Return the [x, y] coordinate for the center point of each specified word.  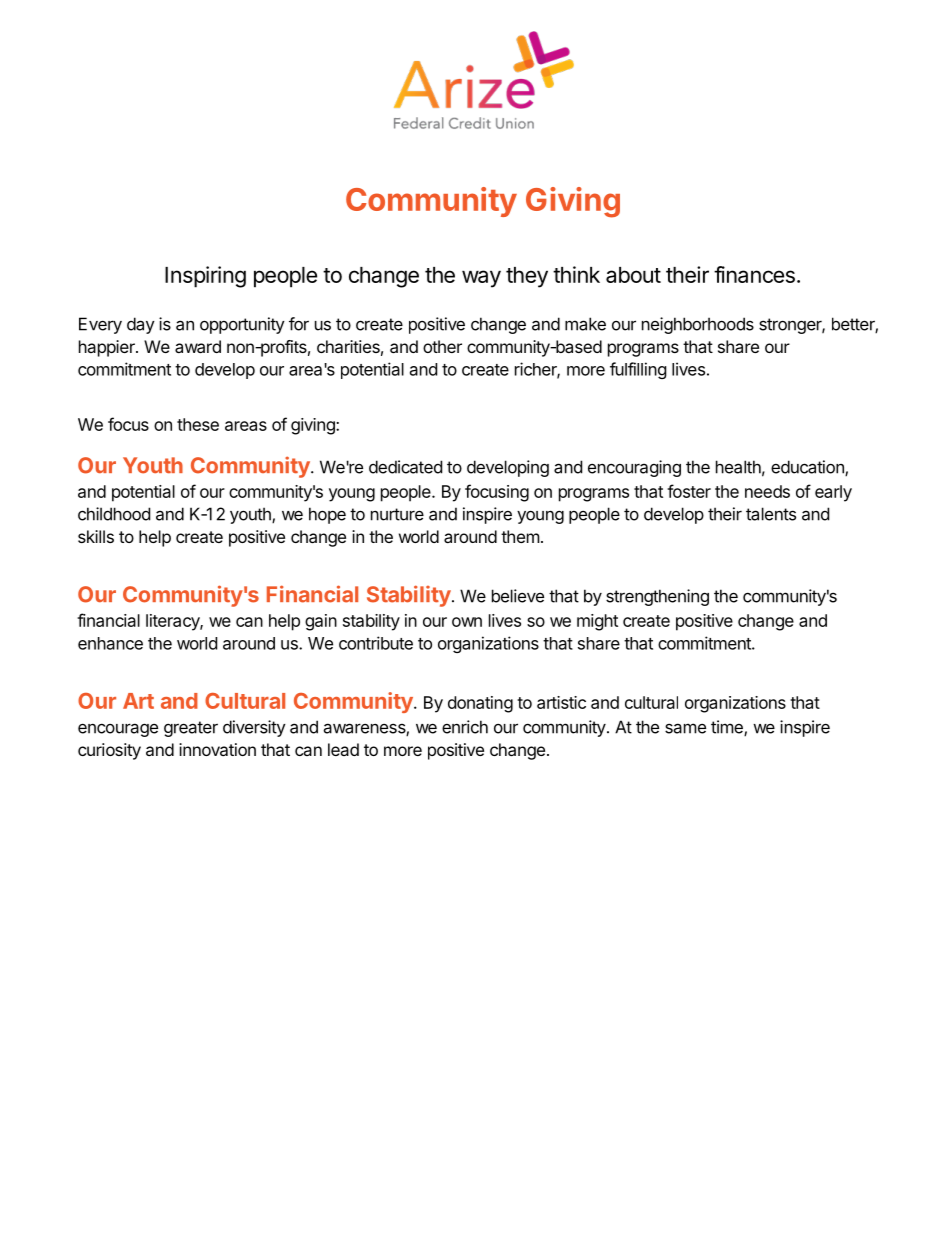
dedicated [405, 467]
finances [754, 274]
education [808, 468]
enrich [465, 727]
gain [321, 622]
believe [518, 596]
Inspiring [205, 277]
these [198, 424]
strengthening [657, 597]
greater [191, 729]
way [481, 279]
